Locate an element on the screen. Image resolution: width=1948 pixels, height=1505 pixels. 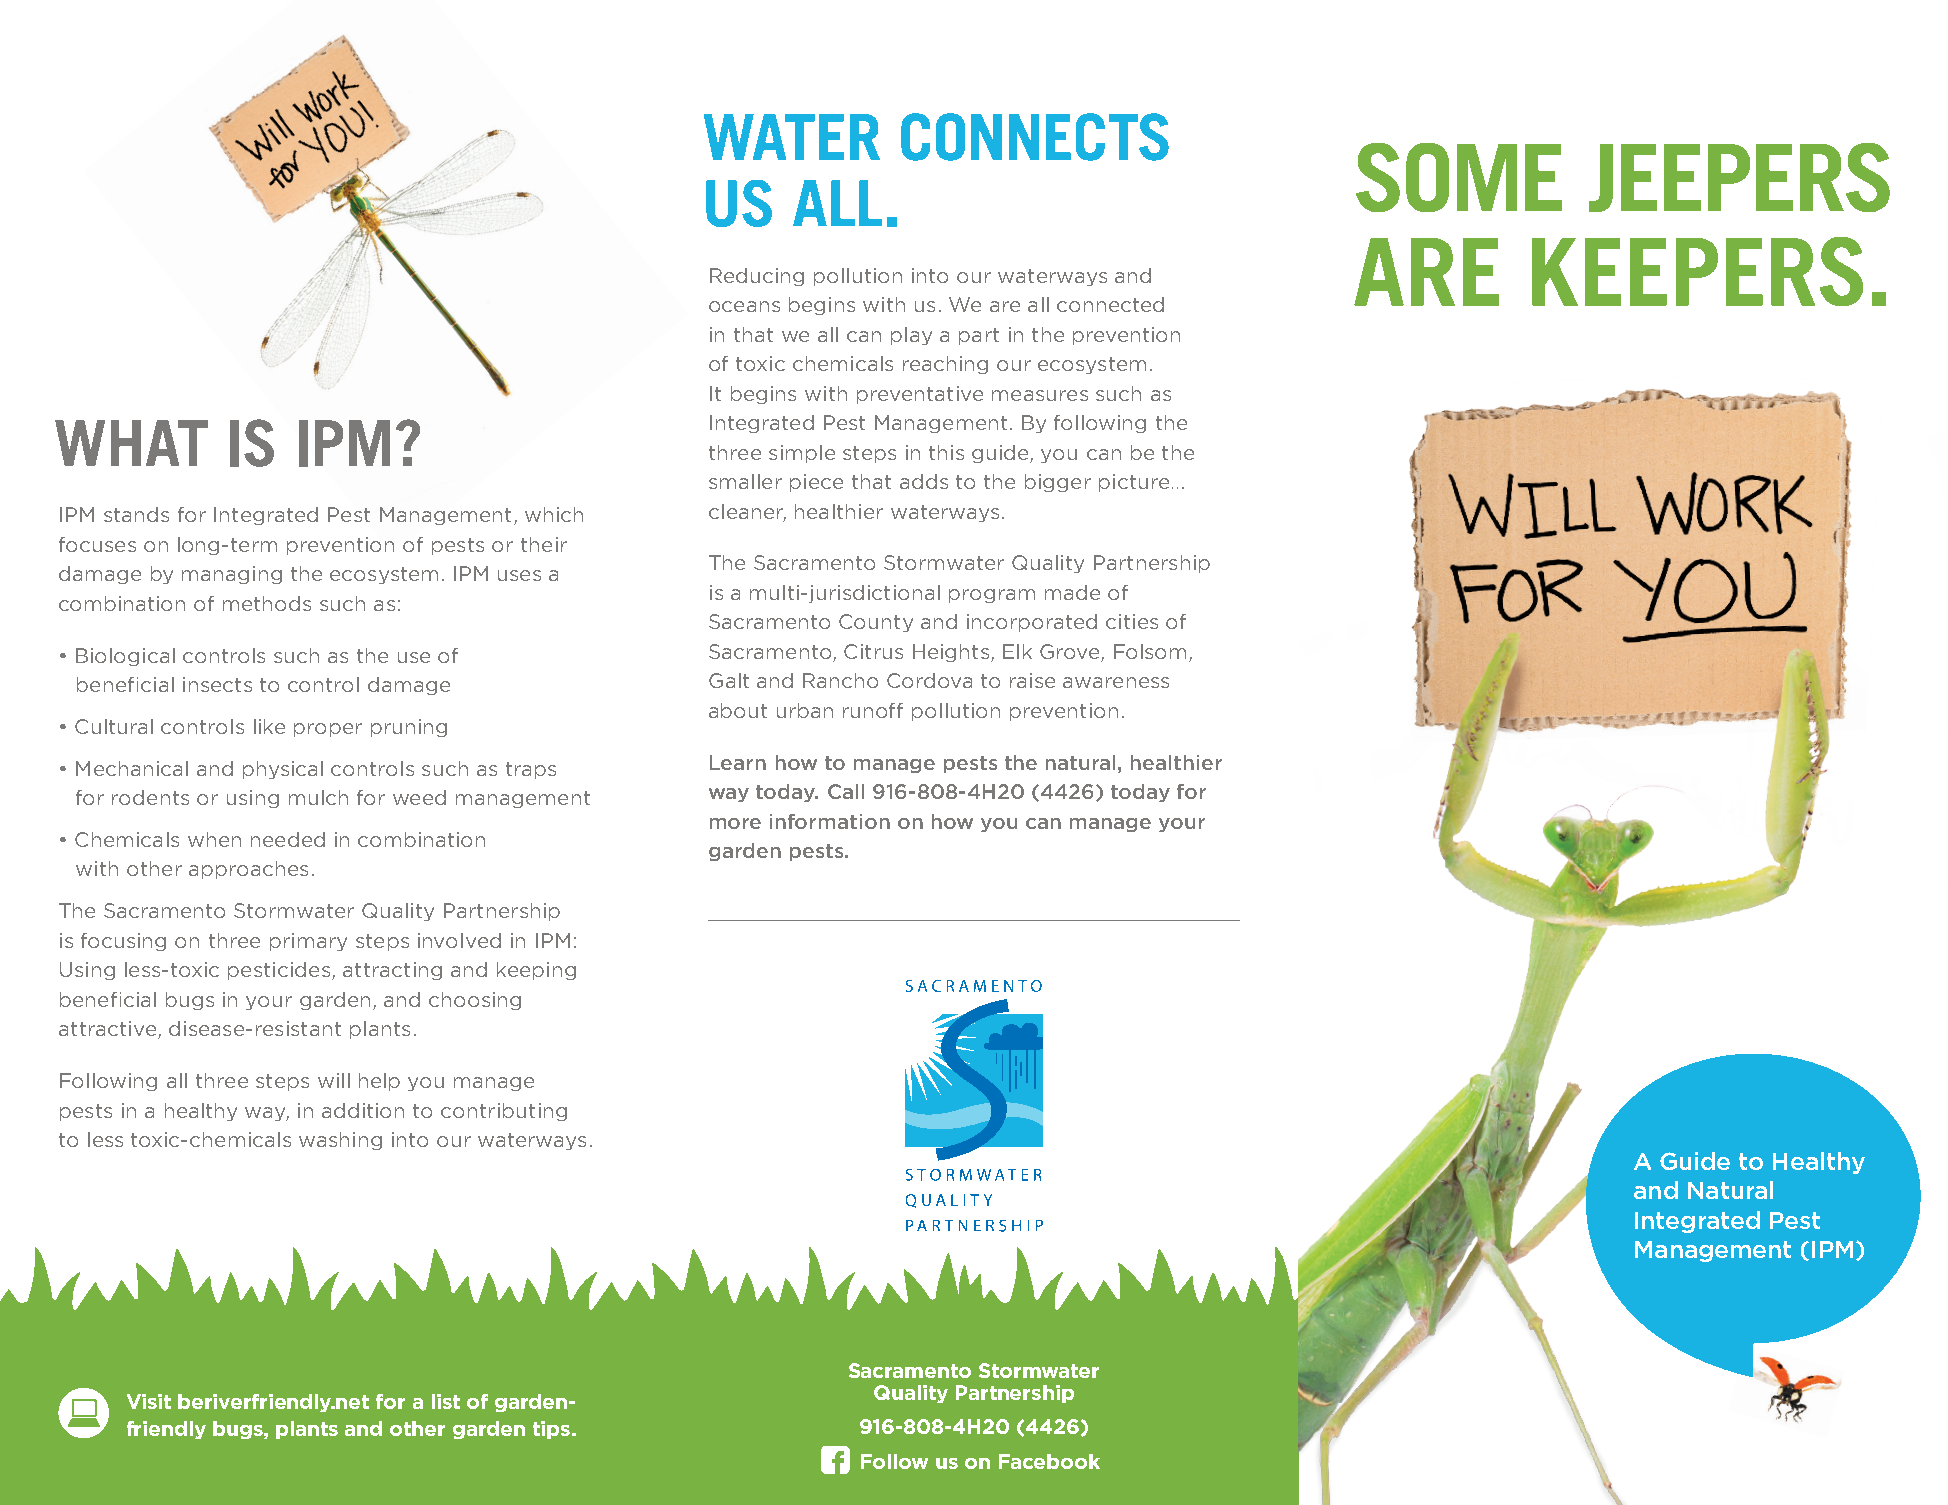
Facebook is located at coordinates (1049, 1461).
